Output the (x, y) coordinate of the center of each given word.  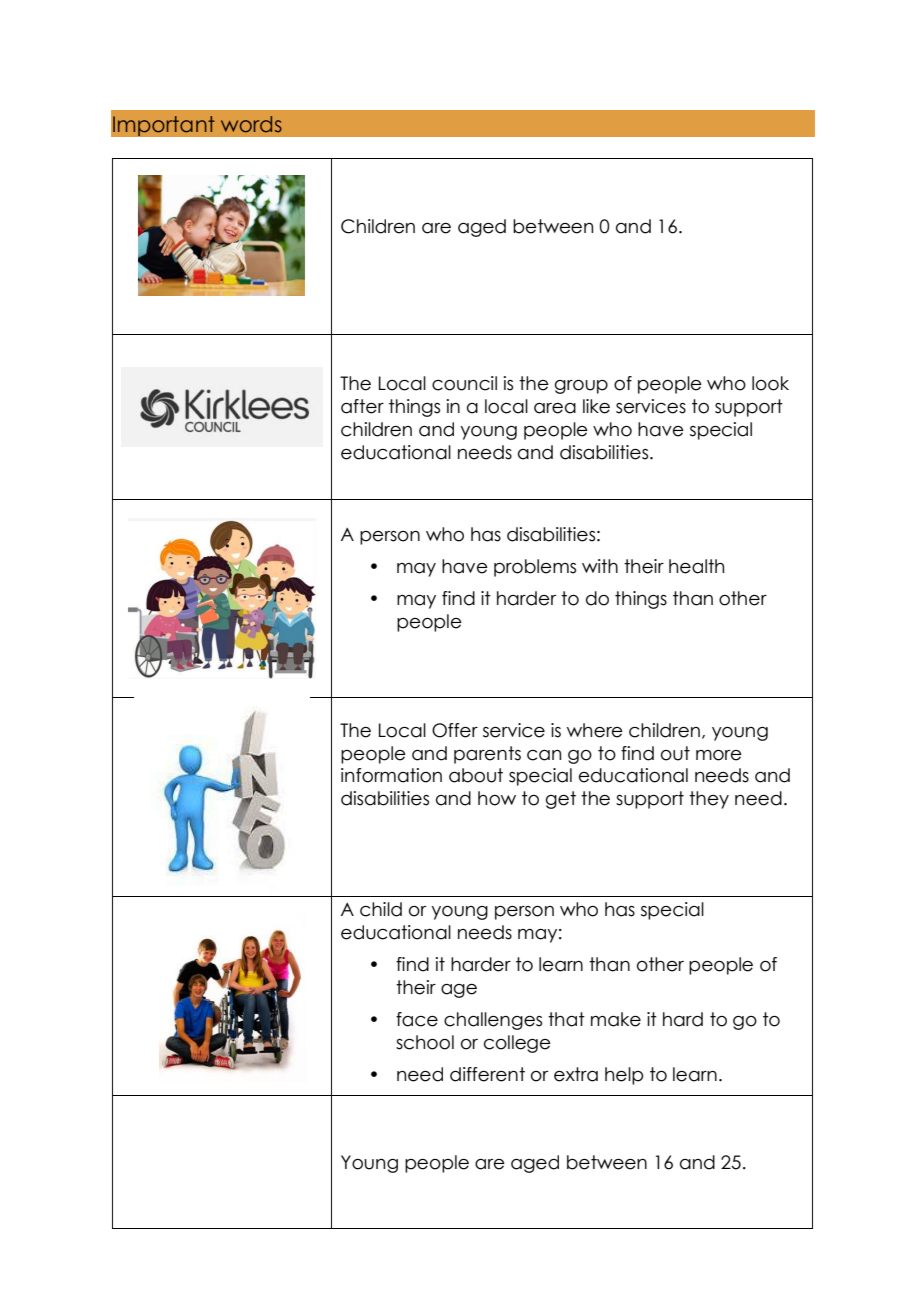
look (770, 383)
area (555, 408)
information (391, 775)
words (251, 124)
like (596, 406)
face (417, 1019)
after (362, 406)
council (464, 383)
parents (487, 755)
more (719, 755)
